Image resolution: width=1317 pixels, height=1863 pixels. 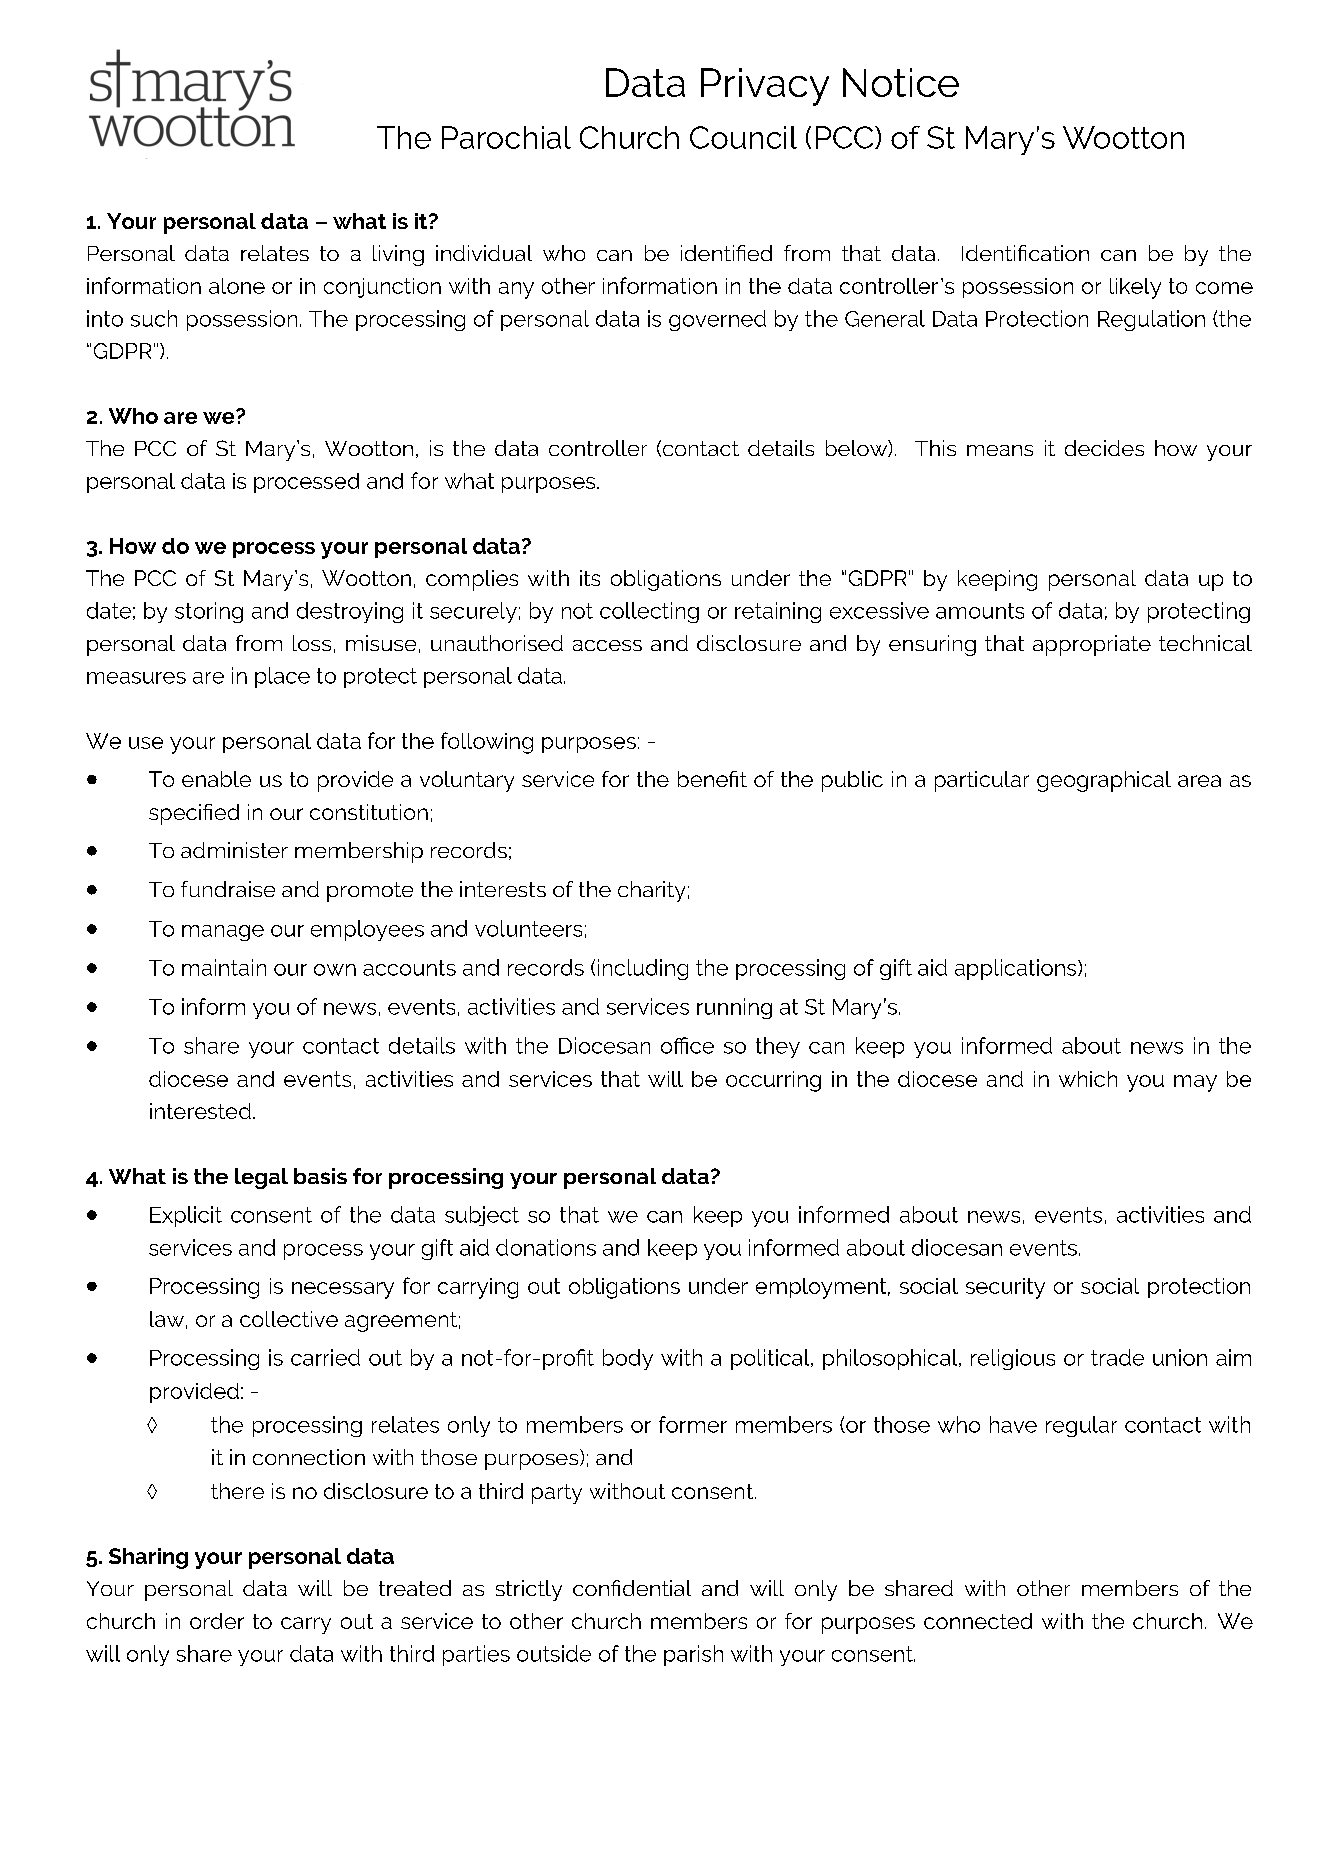 I want to click on Council, so click(x=743, y=137).
